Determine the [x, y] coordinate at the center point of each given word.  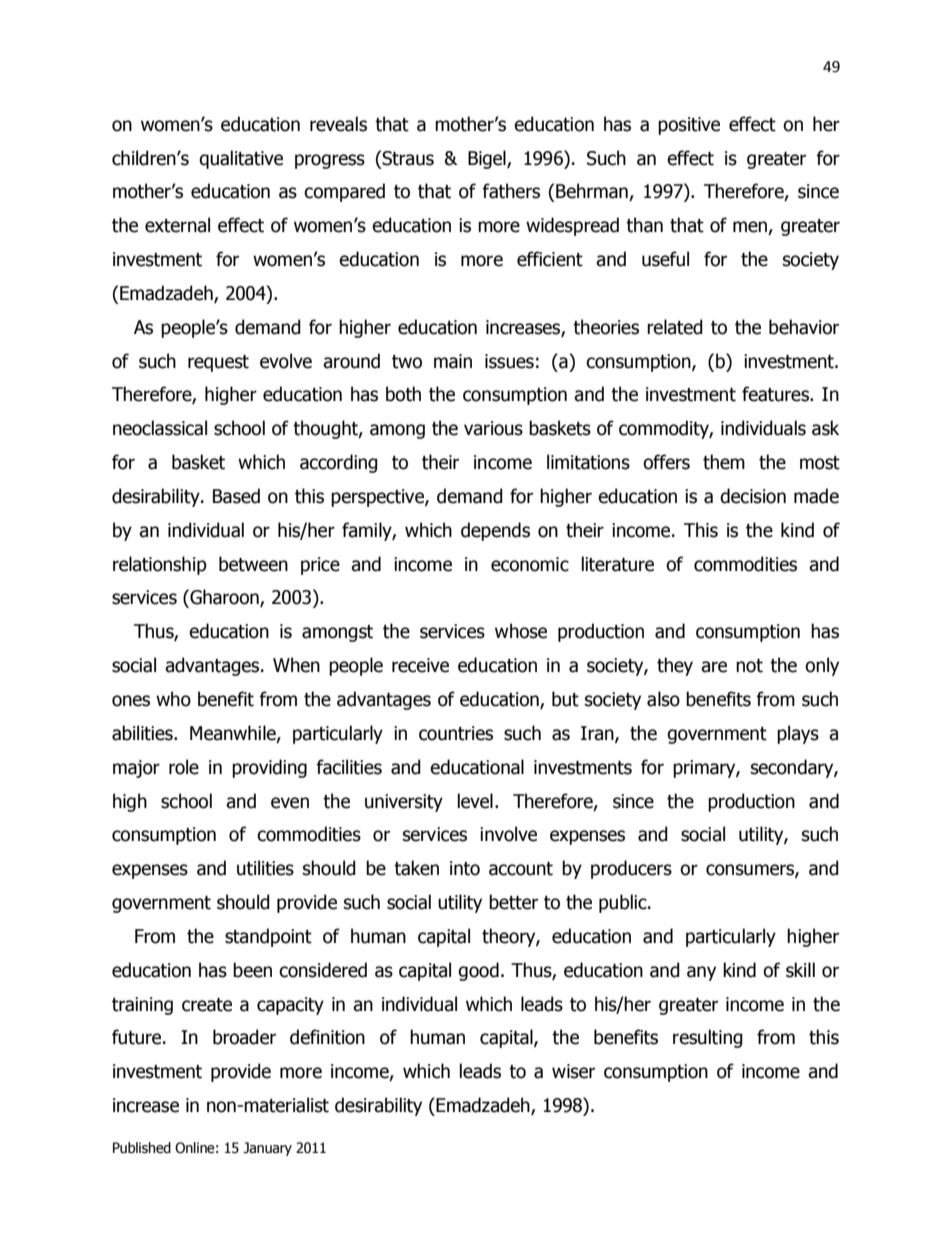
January [267, 1149]
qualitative [241, 159]
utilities [265, 868]
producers [631, 869]
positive [689, 126]
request [218, 363]
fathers [511, 191]
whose [521, 631]
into [465, 868]
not [749, 666]
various [493, 428]
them [724, 462]
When [296, 665]
